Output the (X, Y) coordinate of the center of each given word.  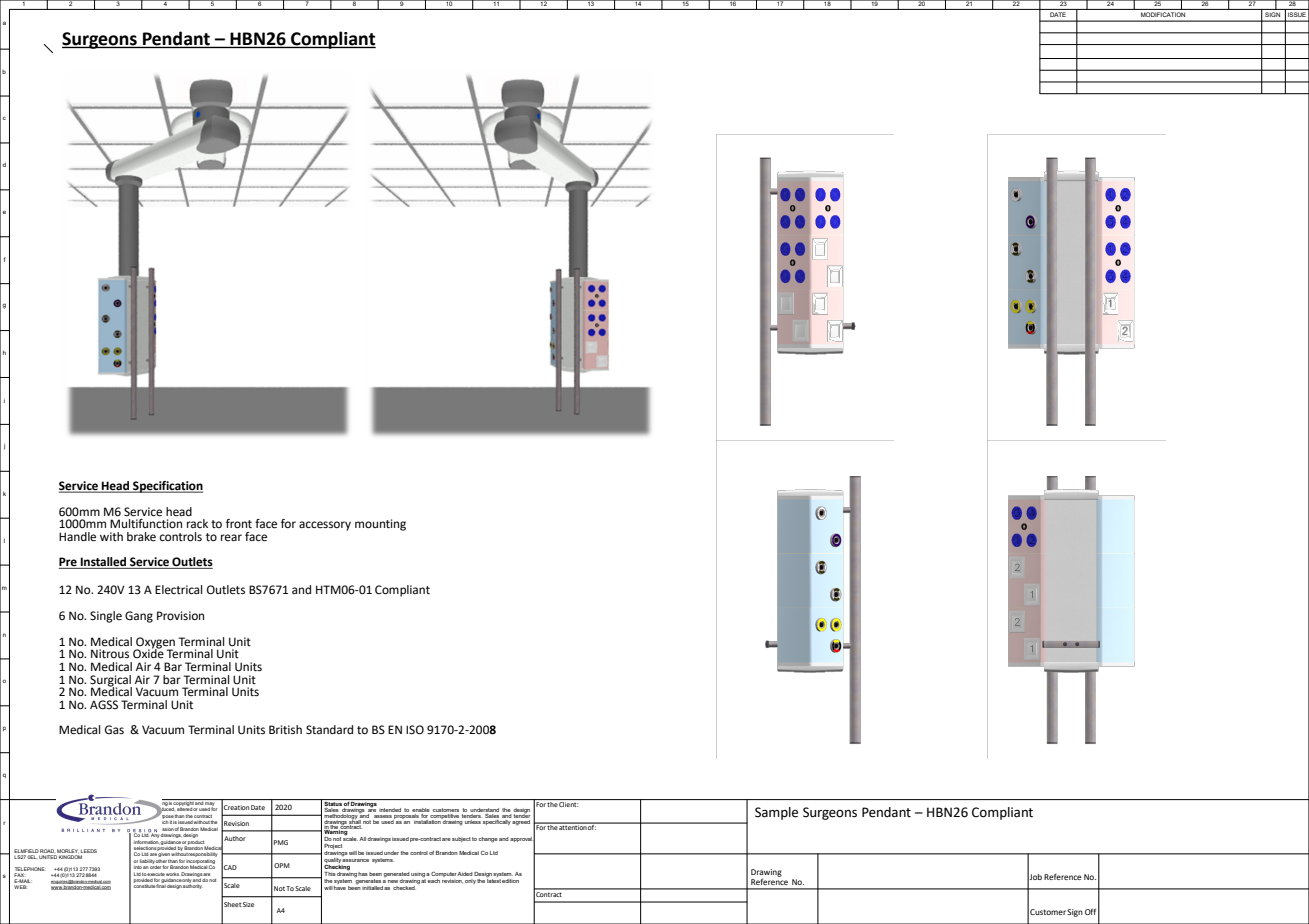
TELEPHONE (30, 870)
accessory (325, 526)
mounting (380, 525)
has (363, 874)
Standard (329, 730)
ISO (415, 730)
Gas (114, 729)
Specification (167, 487)
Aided (465, 874)
